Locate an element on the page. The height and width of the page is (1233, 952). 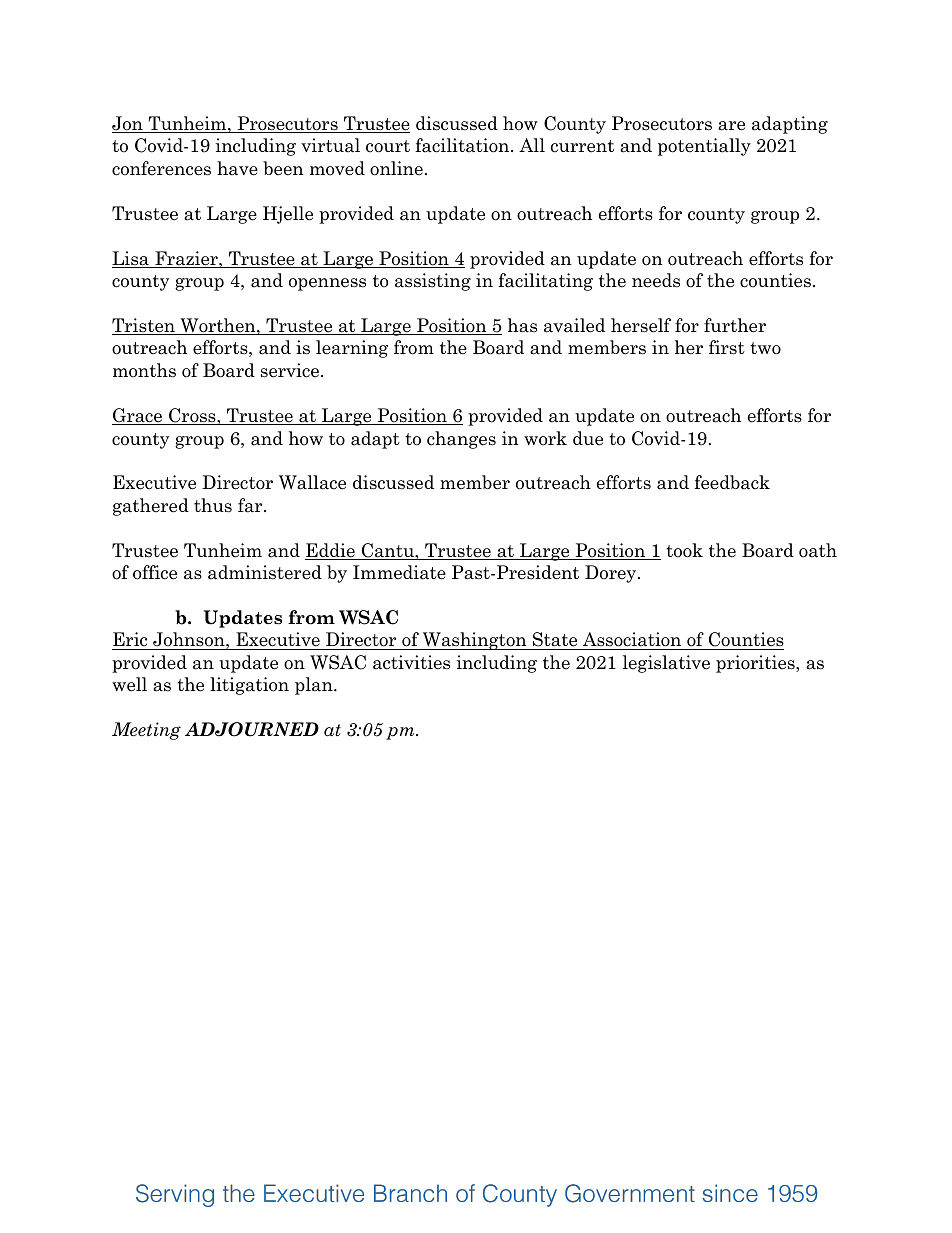
changes is located at coordinates (461, 440).
